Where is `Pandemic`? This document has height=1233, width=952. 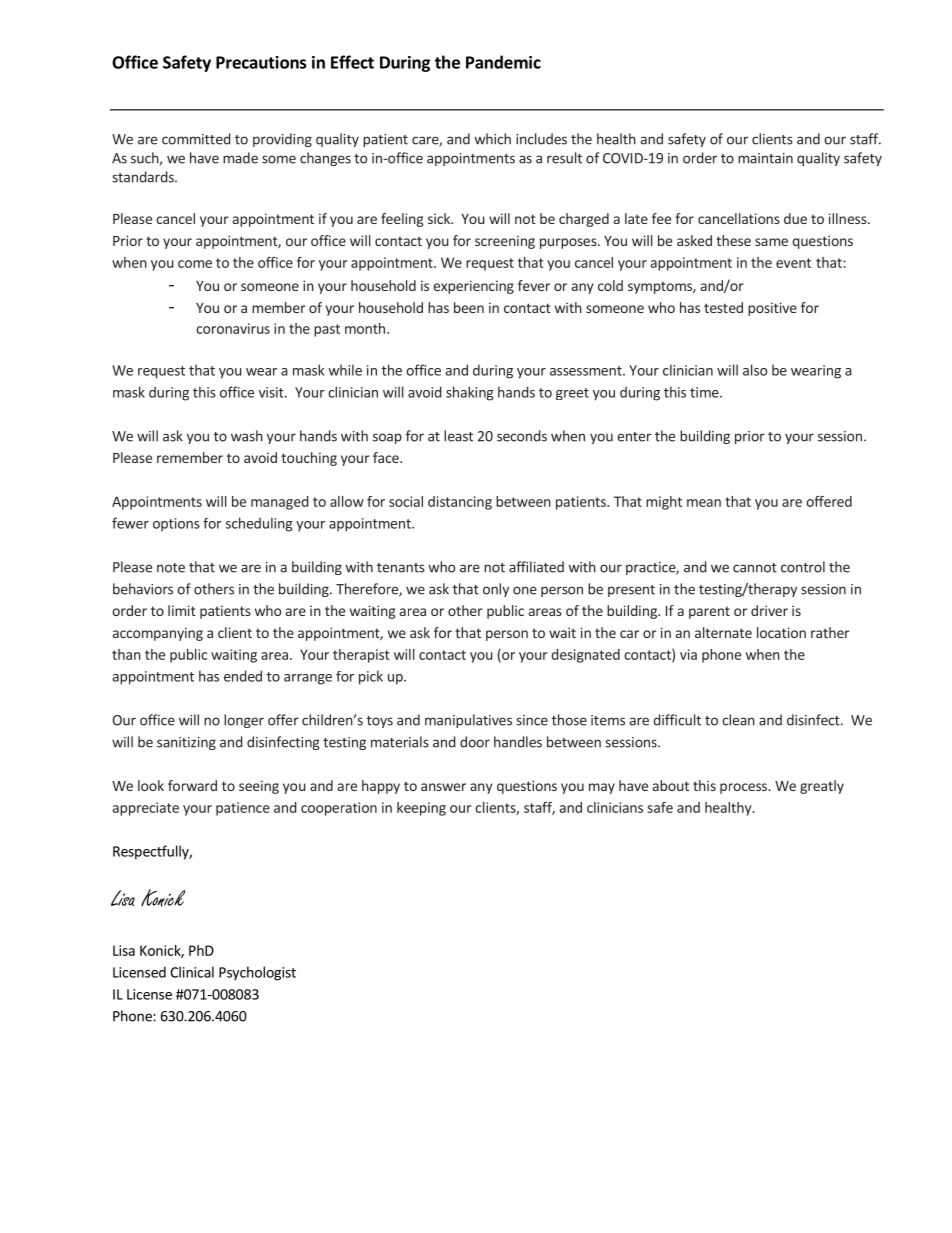 Pandemic is located at coordinates (503, 62).
